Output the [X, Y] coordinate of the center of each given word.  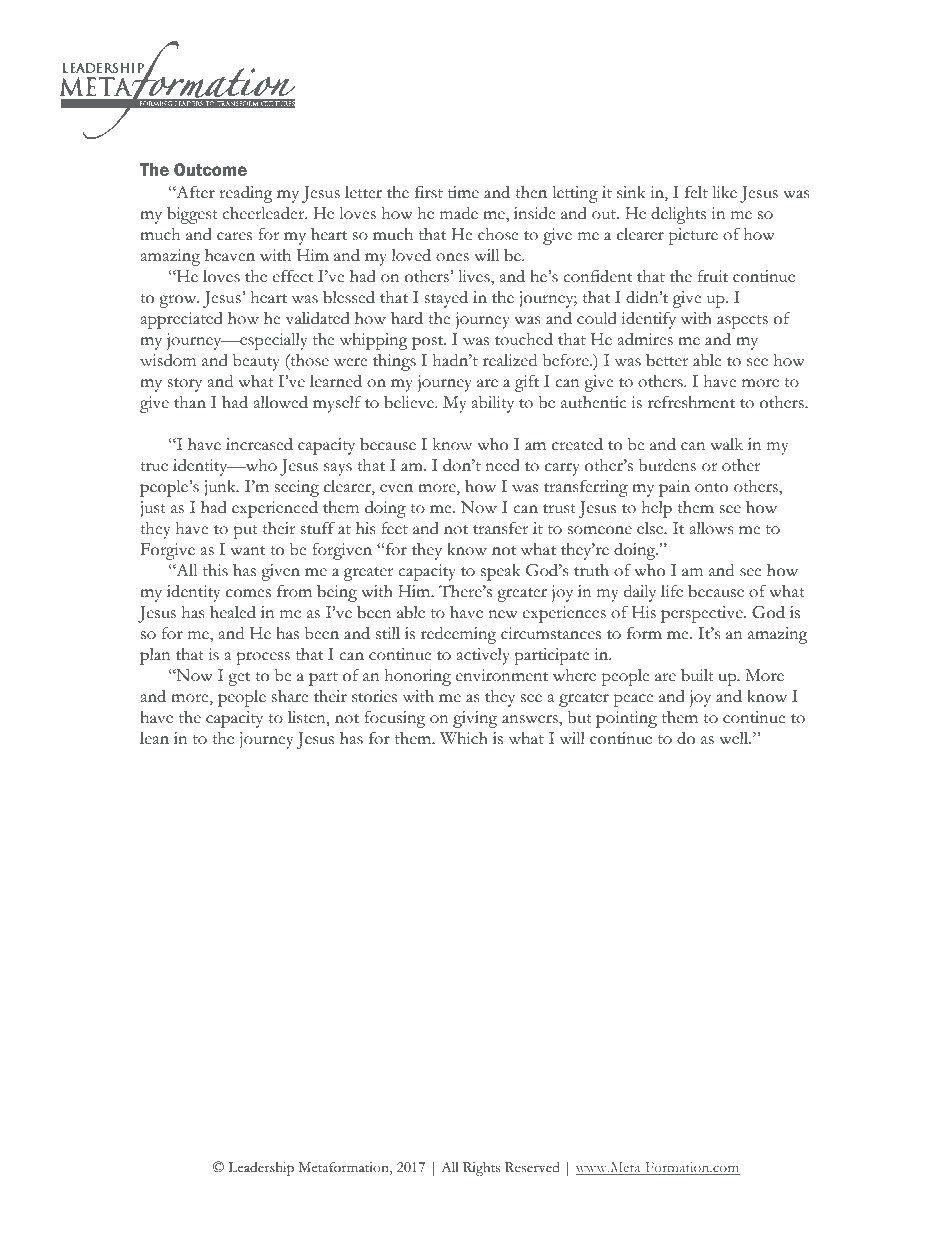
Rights [482, 1169]
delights [678, 215]
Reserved [532, 1167]
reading [246, 194]
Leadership [261, 1169]
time [463, 192]
